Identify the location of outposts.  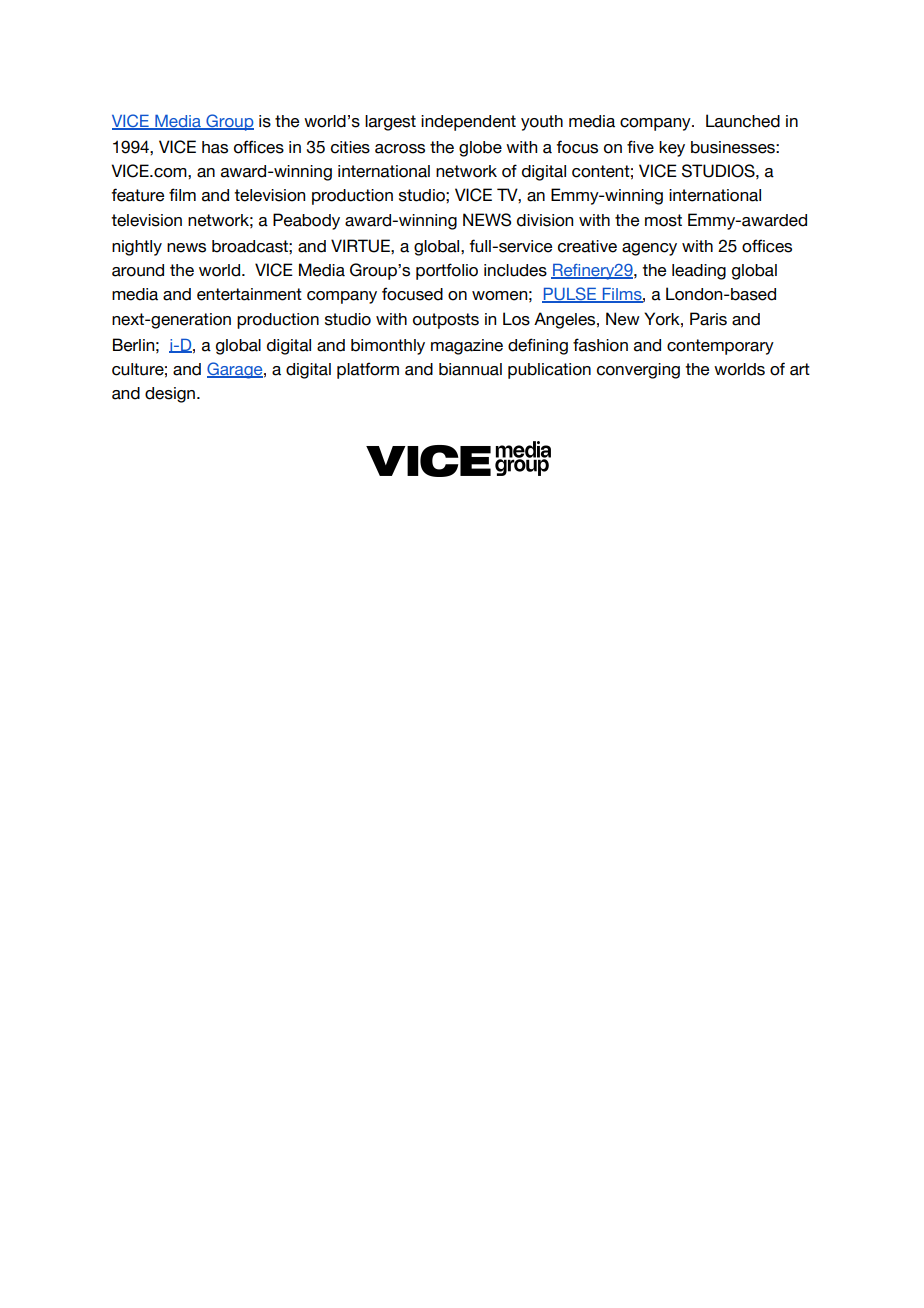
(446, 321).
